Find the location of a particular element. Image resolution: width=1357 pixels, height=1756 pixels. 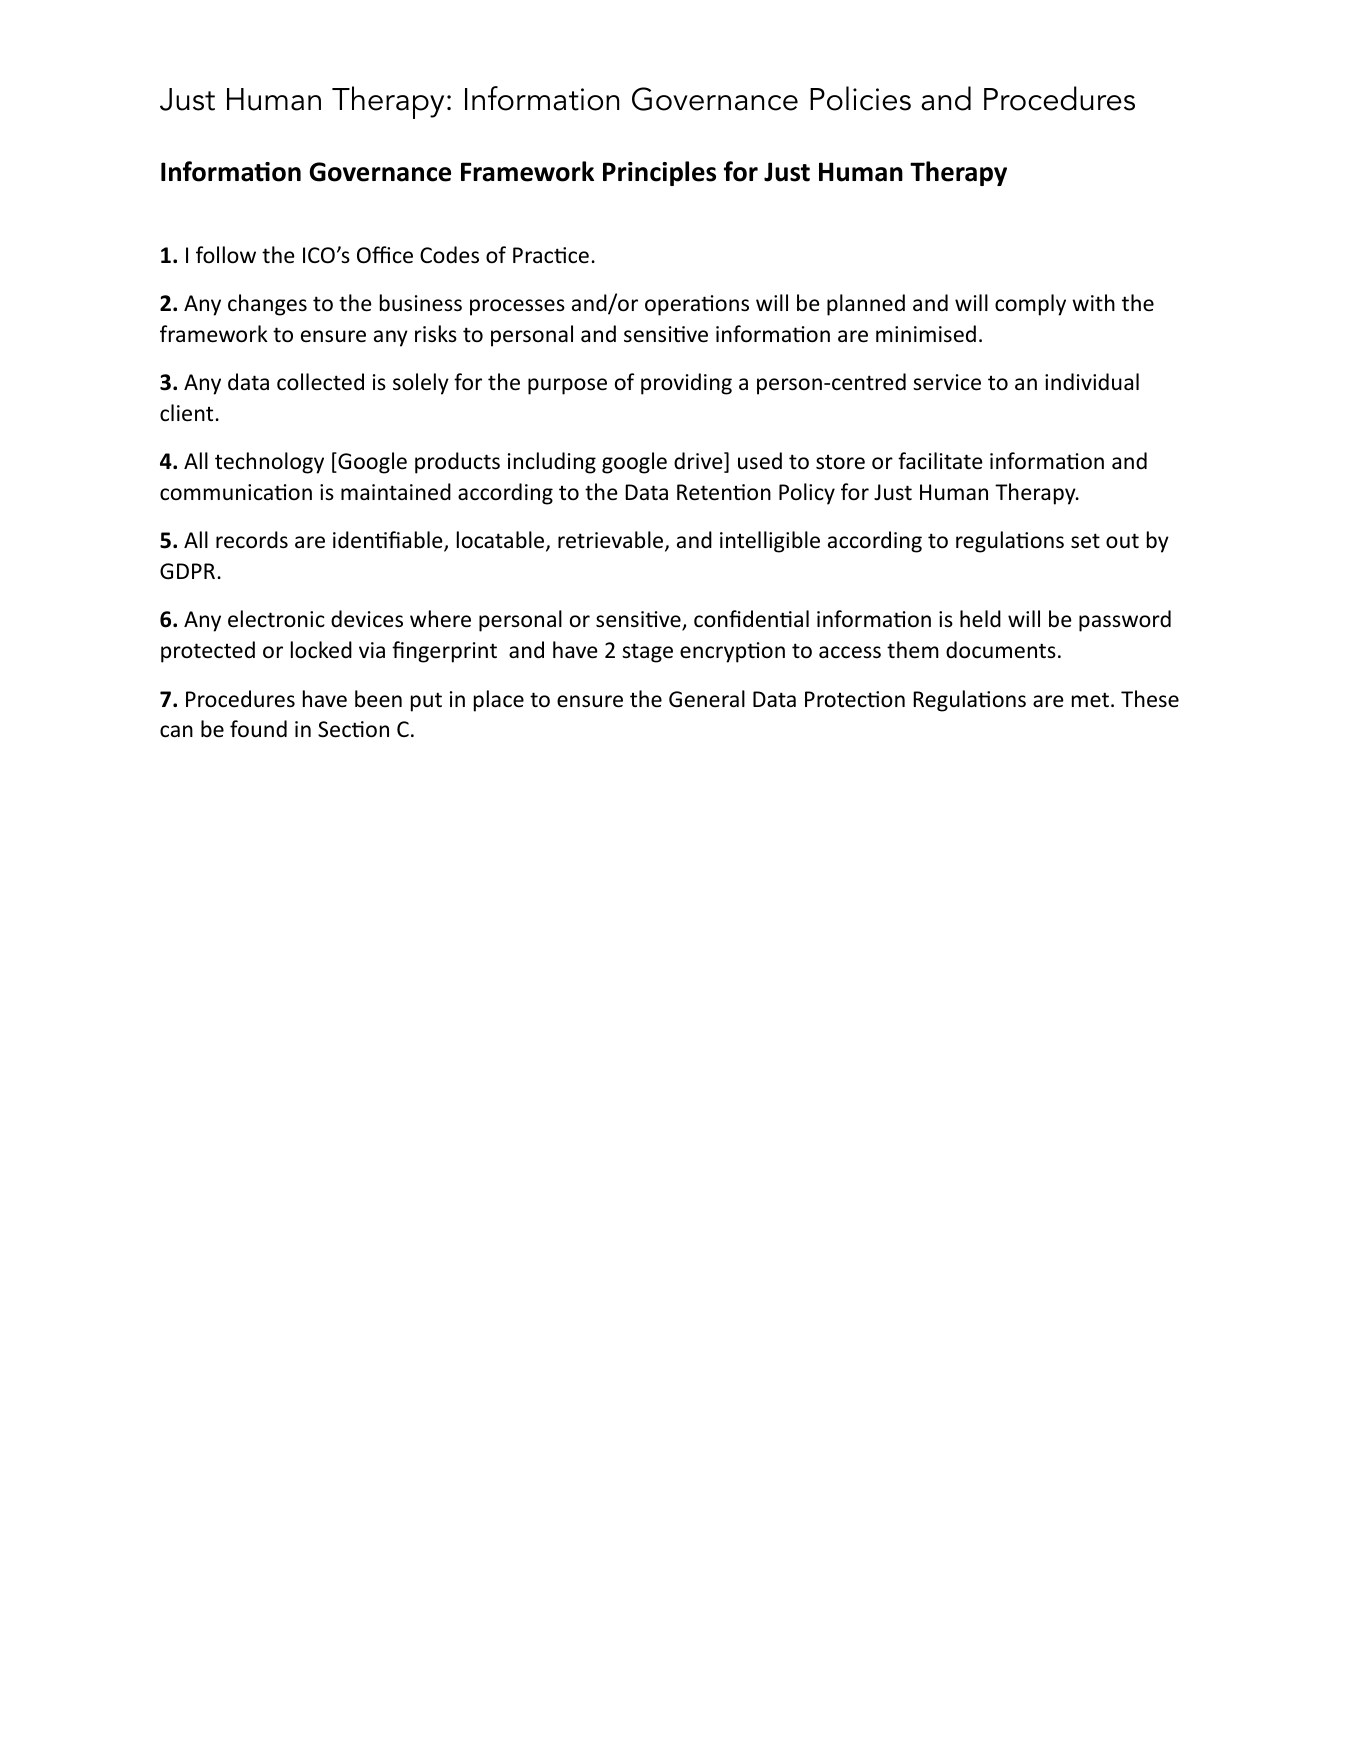

Policies is located at coordinates (860, 98).
